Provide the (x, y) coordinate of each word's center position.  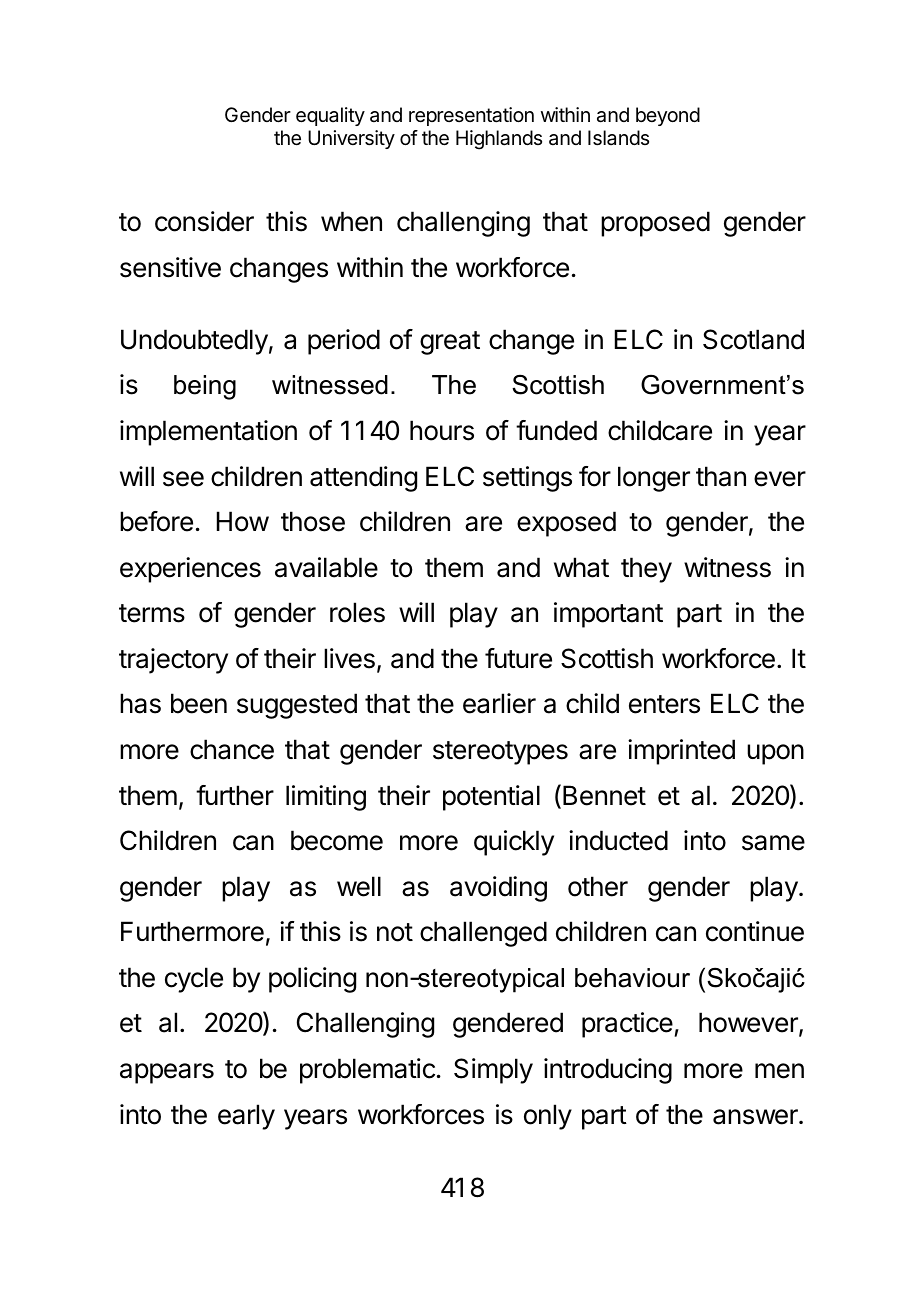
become (337, 840)
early (246, 1117)
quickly (514, 843)
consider (204, 221)
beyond (668, 116)
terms (152, 613)
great (450, 343)
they (646, 570)
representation (471, 116)
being (205, 387)
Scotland (753, 339)
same (773, 843)
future (518, 658)
